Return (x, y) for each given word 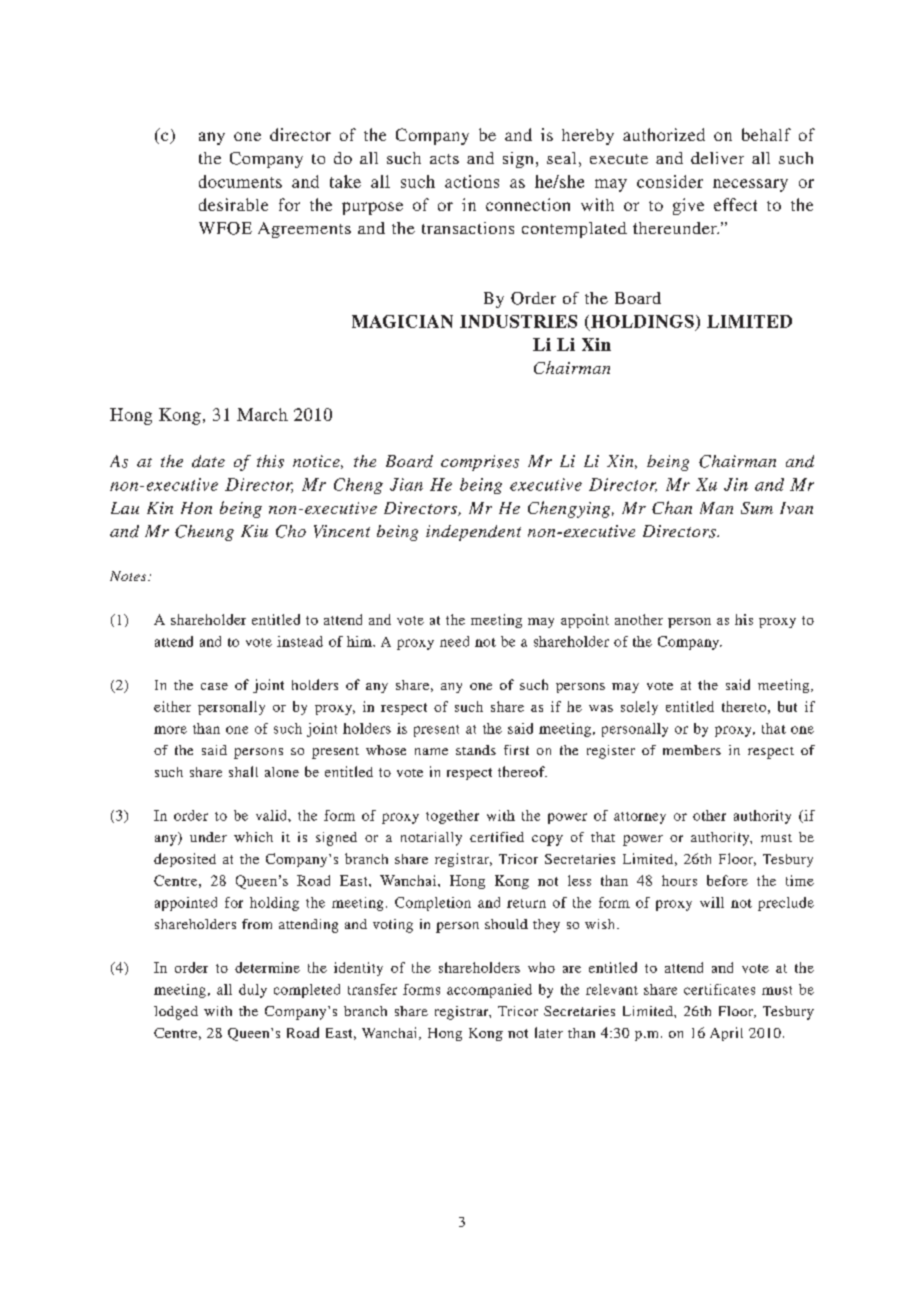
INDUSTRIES (518, 321)
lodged (176, 1013)
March (262, 414)
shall (243, 771)
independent (473, 533)
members (692, 750)
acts (444, 159)
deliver (717, 158)
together (452, 817)
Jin (736, 484)
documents (240, 181)
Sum (757, 508)
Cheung (204, 533)
